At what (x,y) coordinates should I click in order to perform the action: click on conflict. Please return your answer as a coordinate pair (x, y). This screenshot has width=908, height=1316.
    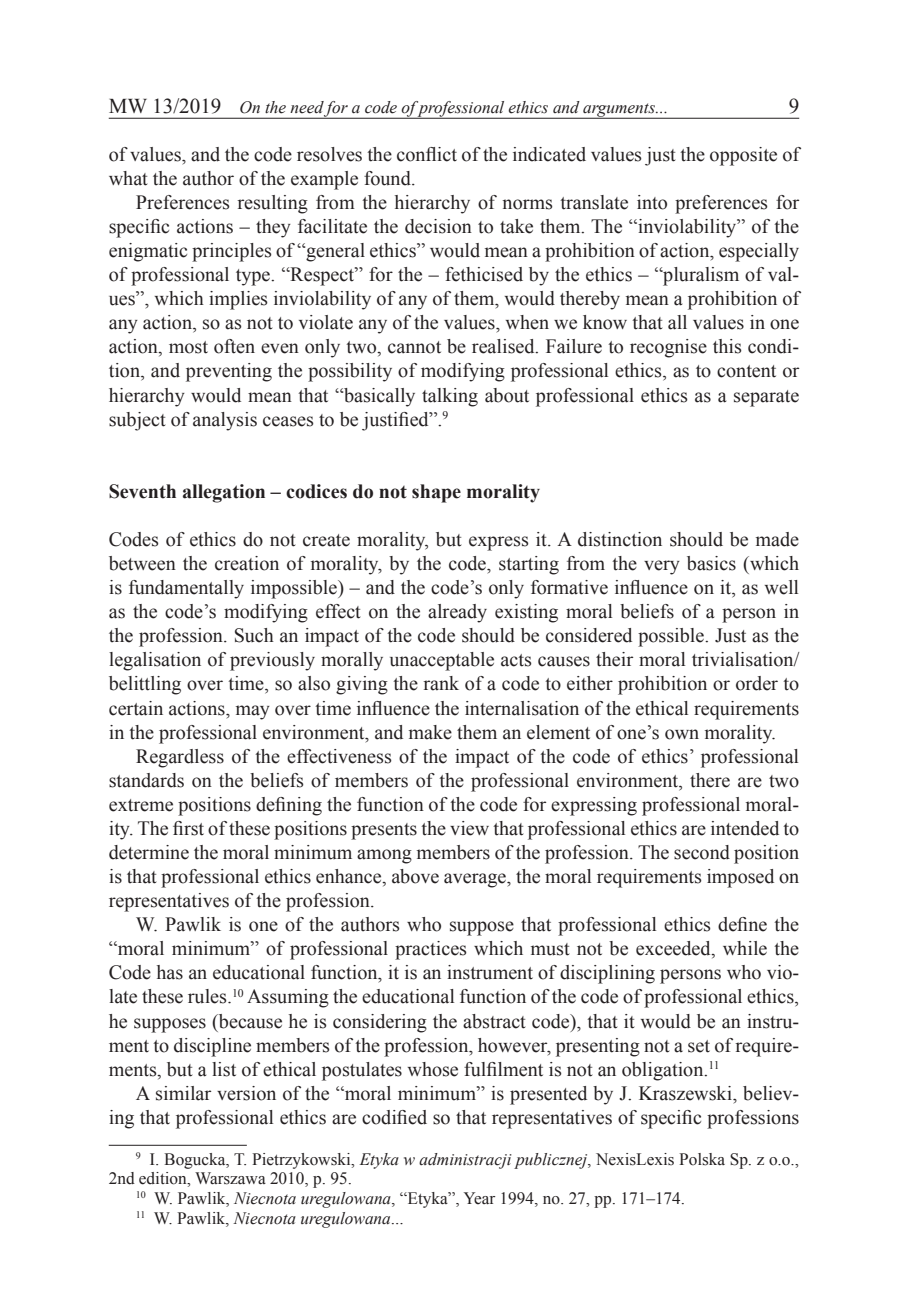
    Looking at the image, I should click on (427, 154).
